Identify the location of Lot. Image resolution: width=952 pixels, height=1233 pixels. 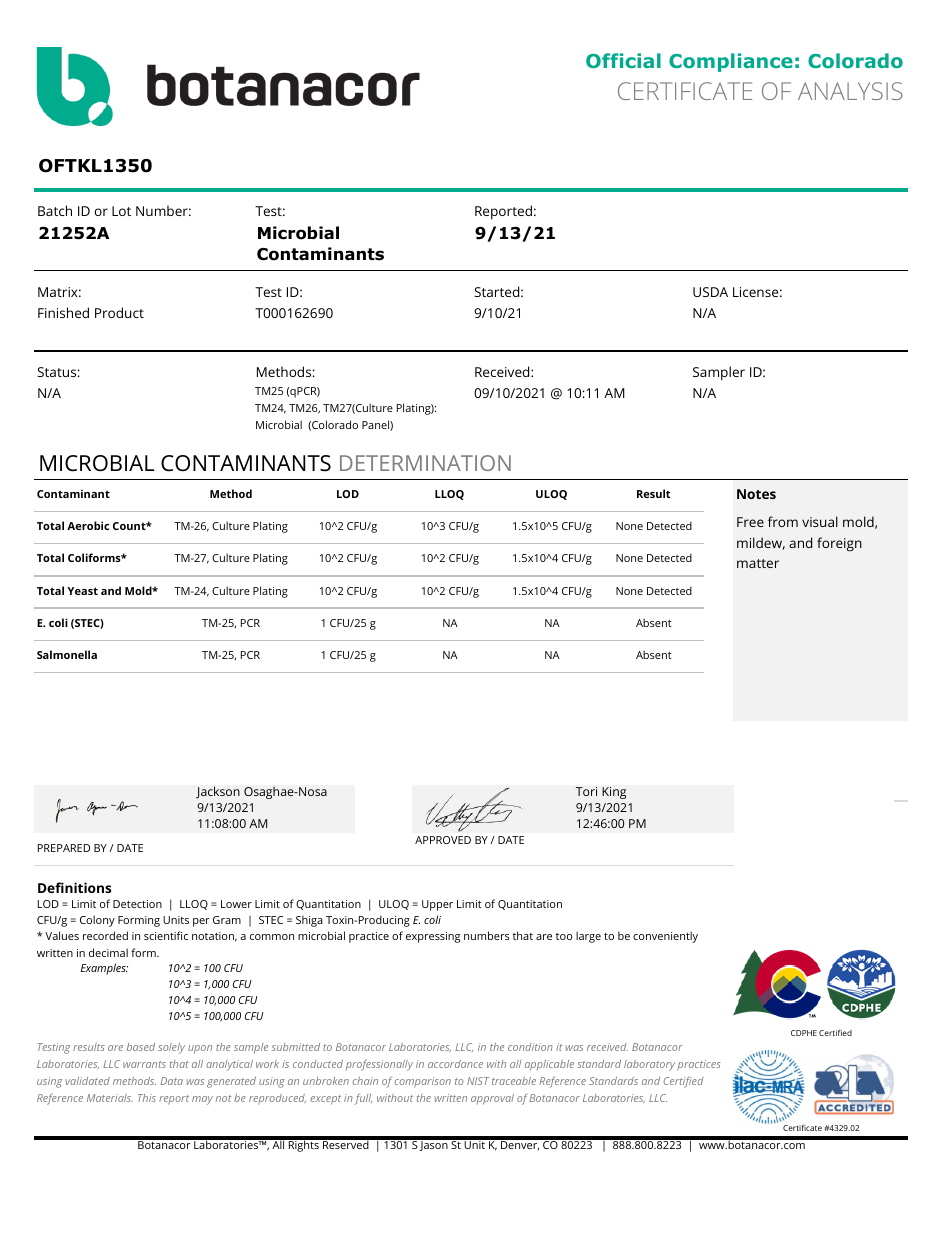
(121, 211).
